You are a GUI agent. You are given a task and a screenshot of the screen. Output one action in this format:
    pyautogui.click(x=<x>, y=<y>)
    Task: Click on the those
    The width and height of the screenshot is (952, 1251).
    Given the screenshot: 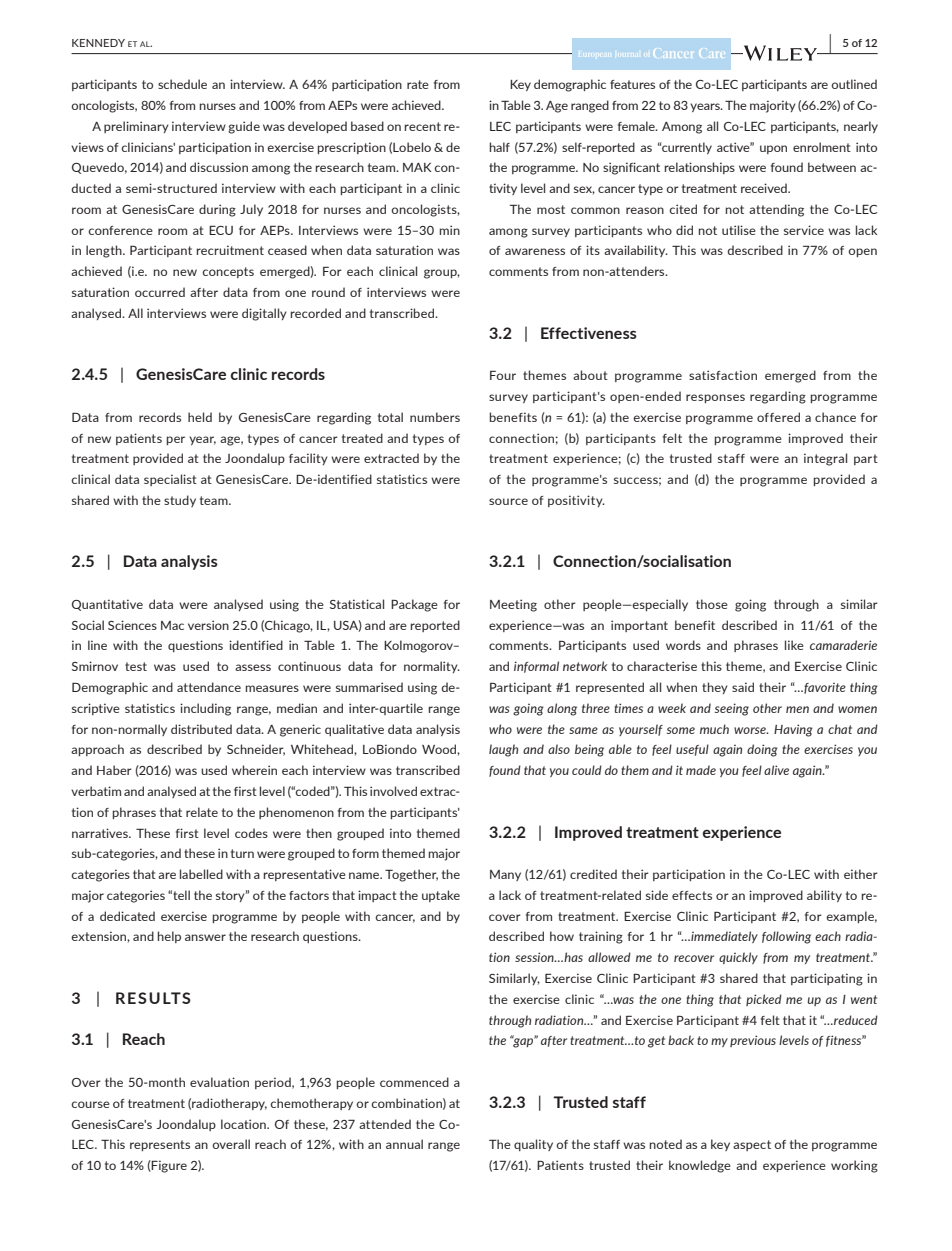 What is the action you would take?
    pyautogui.click(x=712, y=604)
